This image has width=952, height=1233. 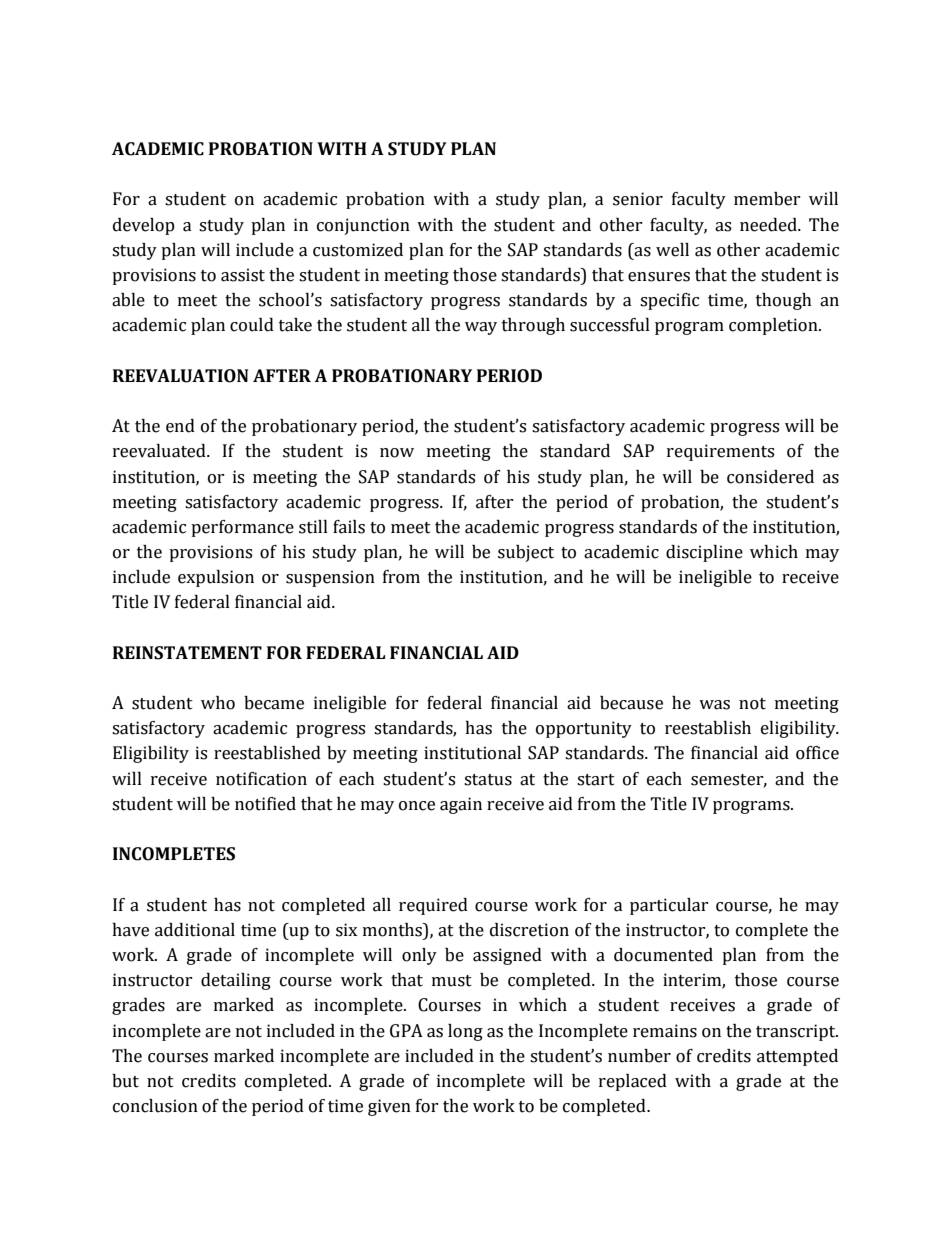 I want to click on considered, so click(x=770, y=477).
